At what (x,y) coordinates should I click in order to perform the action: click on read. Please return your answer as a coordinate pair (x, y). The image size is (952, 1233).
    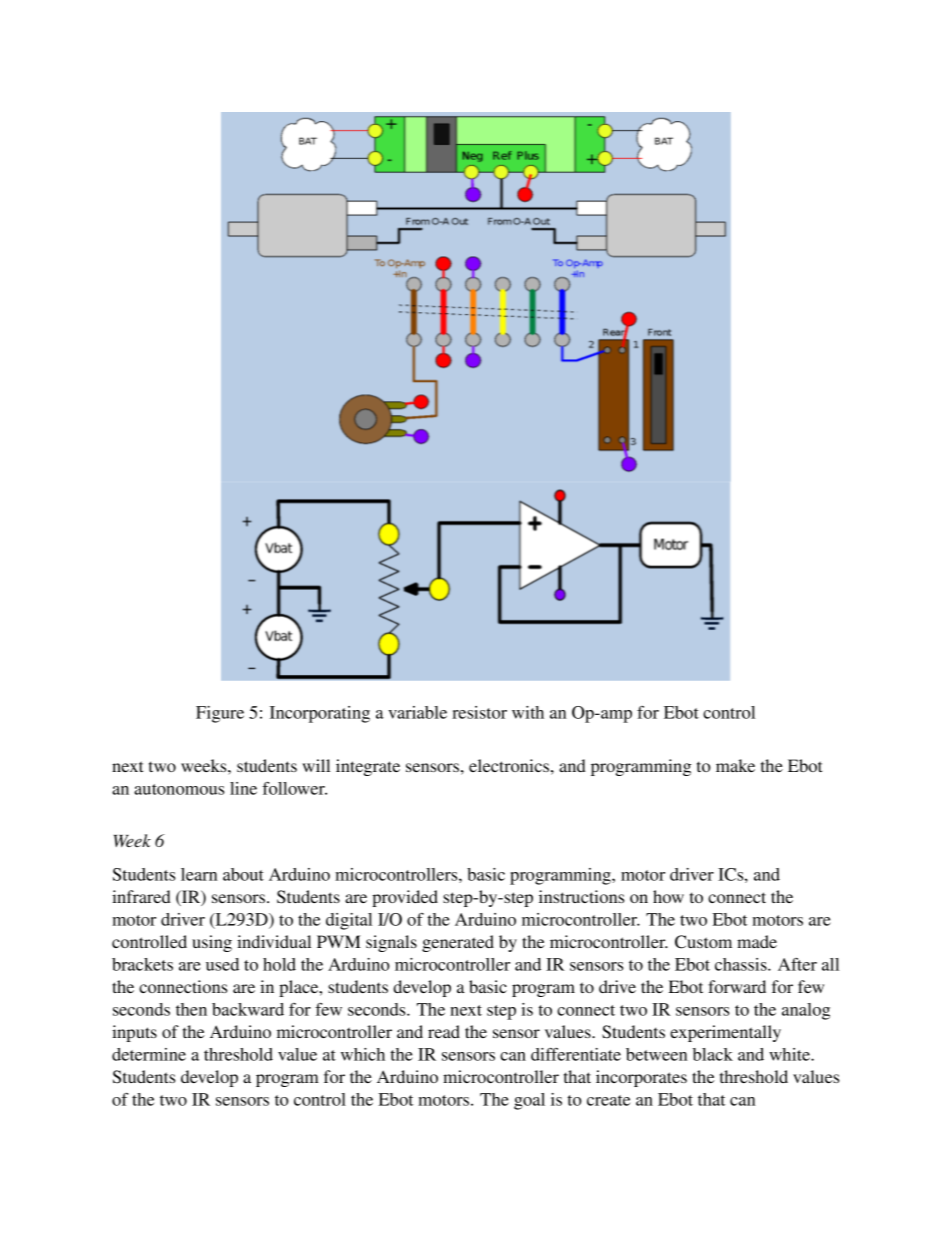
    Looking at the image, I should click on (444, 1031).
